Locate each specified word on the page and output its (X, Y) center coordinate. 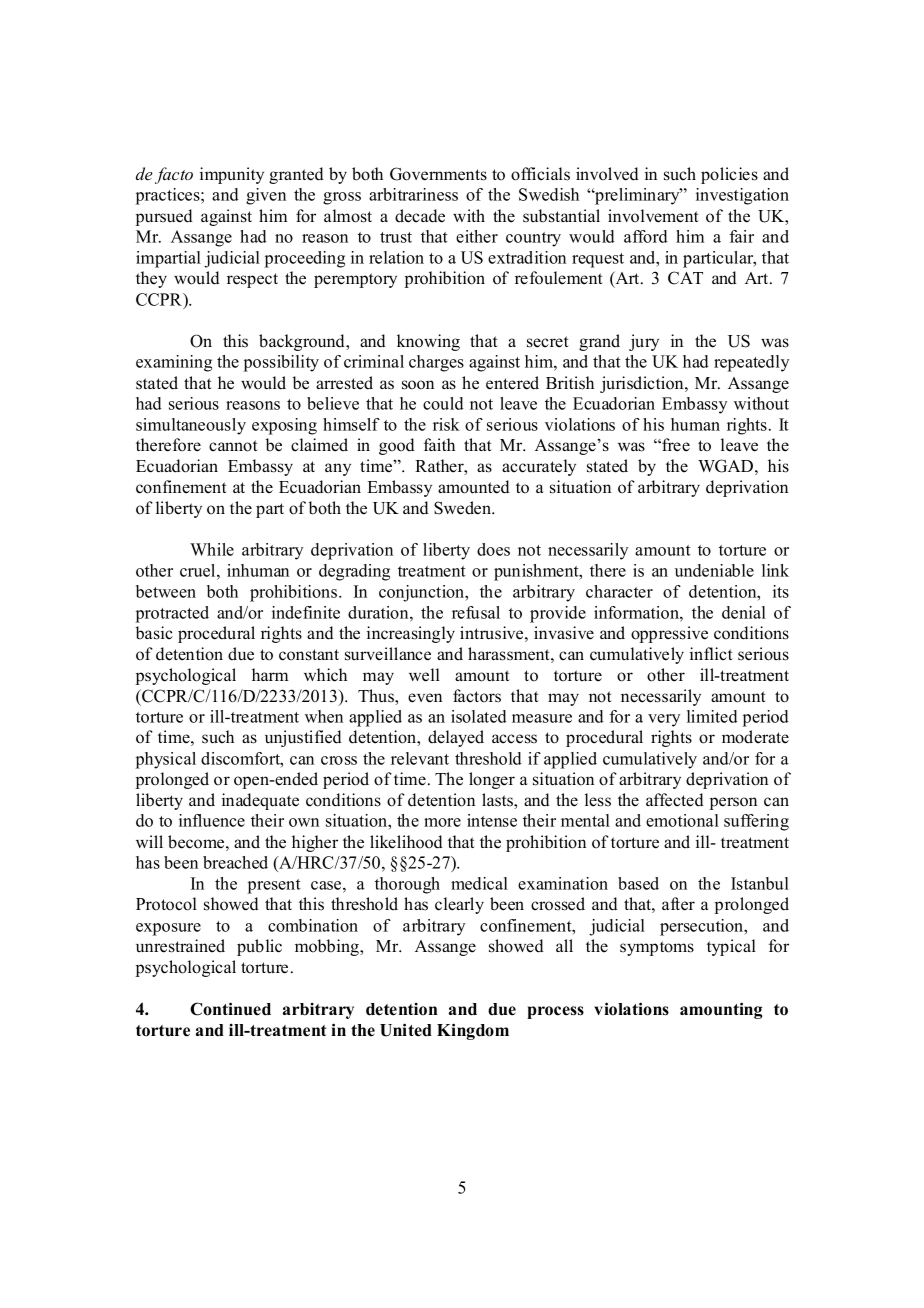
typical (731, 947)
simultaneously (191, 426)
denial (744, 612)
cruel (199, 570)
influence (212, 820)
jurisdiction (643, 384)
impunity (232, 175)
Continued (230, 1009)
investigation (742, 196)
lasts (498, 801)
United (406, 1030)
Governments (438, 174)
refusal (476, 612)
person (733, 803)
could (443, 403)
